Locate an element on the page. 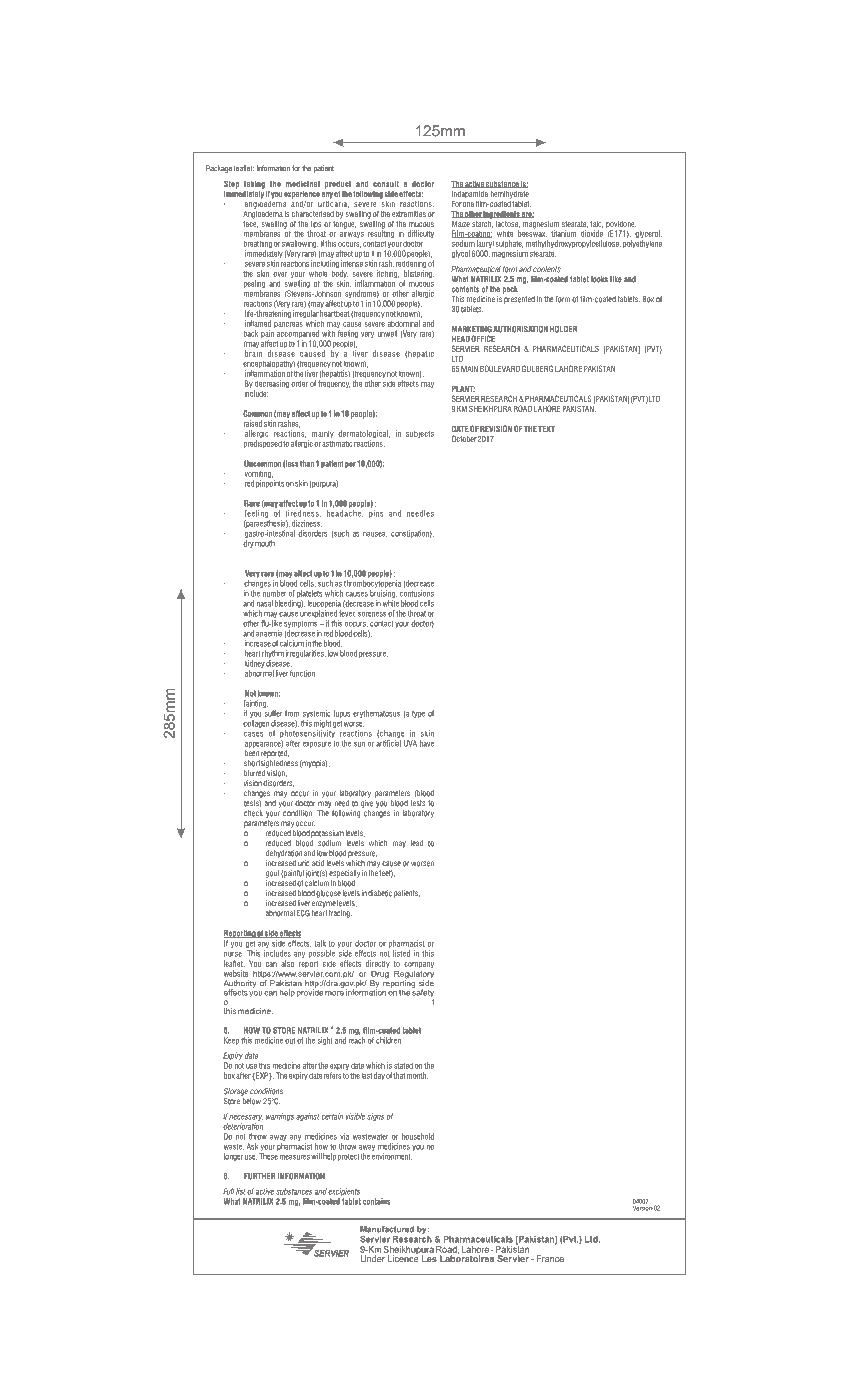 The height and width of the page is (1400, 849). also is located at coordinates (287, 963).
